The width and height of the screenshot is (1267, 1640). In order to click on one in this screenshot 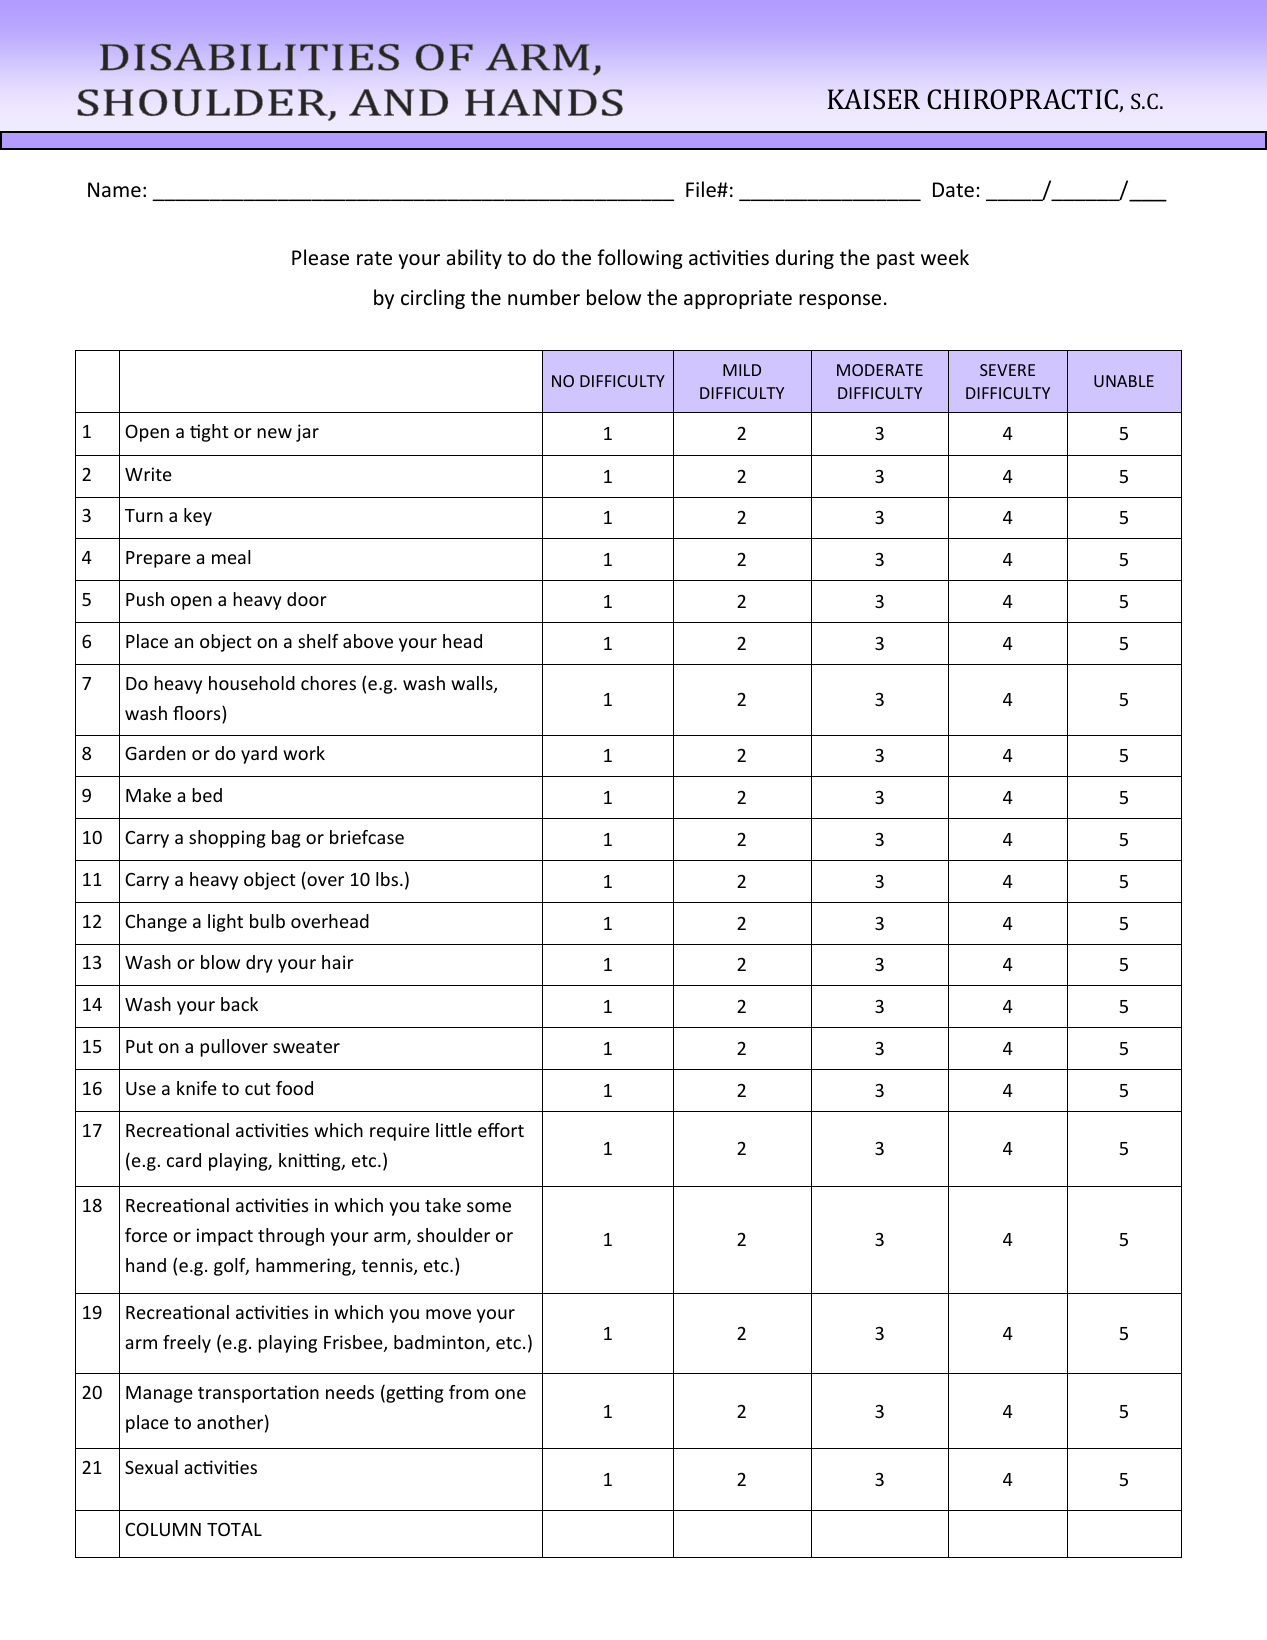, I will do `click(510, 1394)`.
